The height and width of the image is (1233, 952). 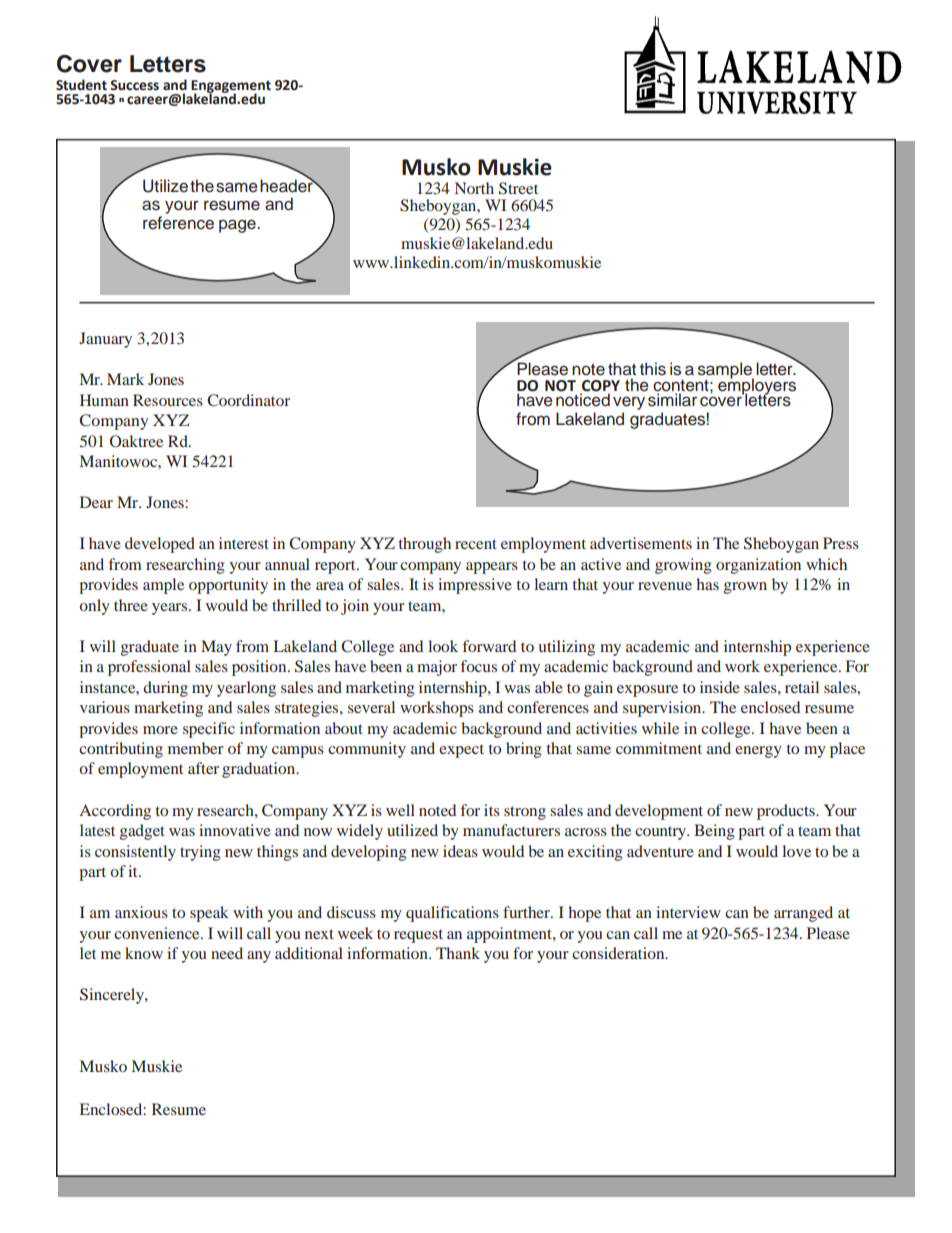 What do you see at coordinates (105, 340) in the image?
I see `January` at bounding box center [105, 340].
